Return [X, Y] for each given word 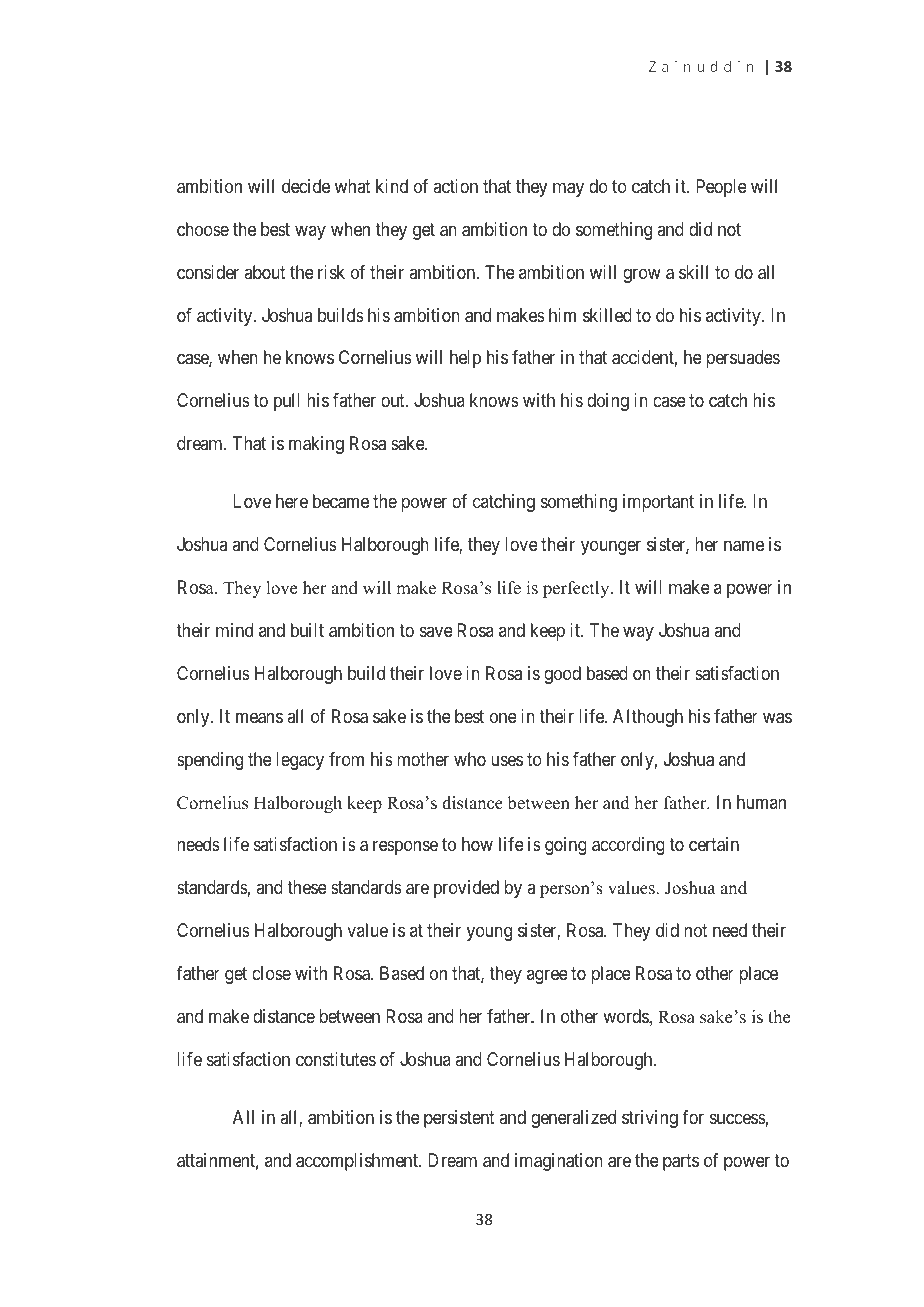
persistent [459, 1119]
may [568, 189]
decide [306, 186]
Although [648, 718]
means [259, 718]
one [503, 717]
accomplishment [358, 1162]
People [721, 188]
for [693, 1117]
